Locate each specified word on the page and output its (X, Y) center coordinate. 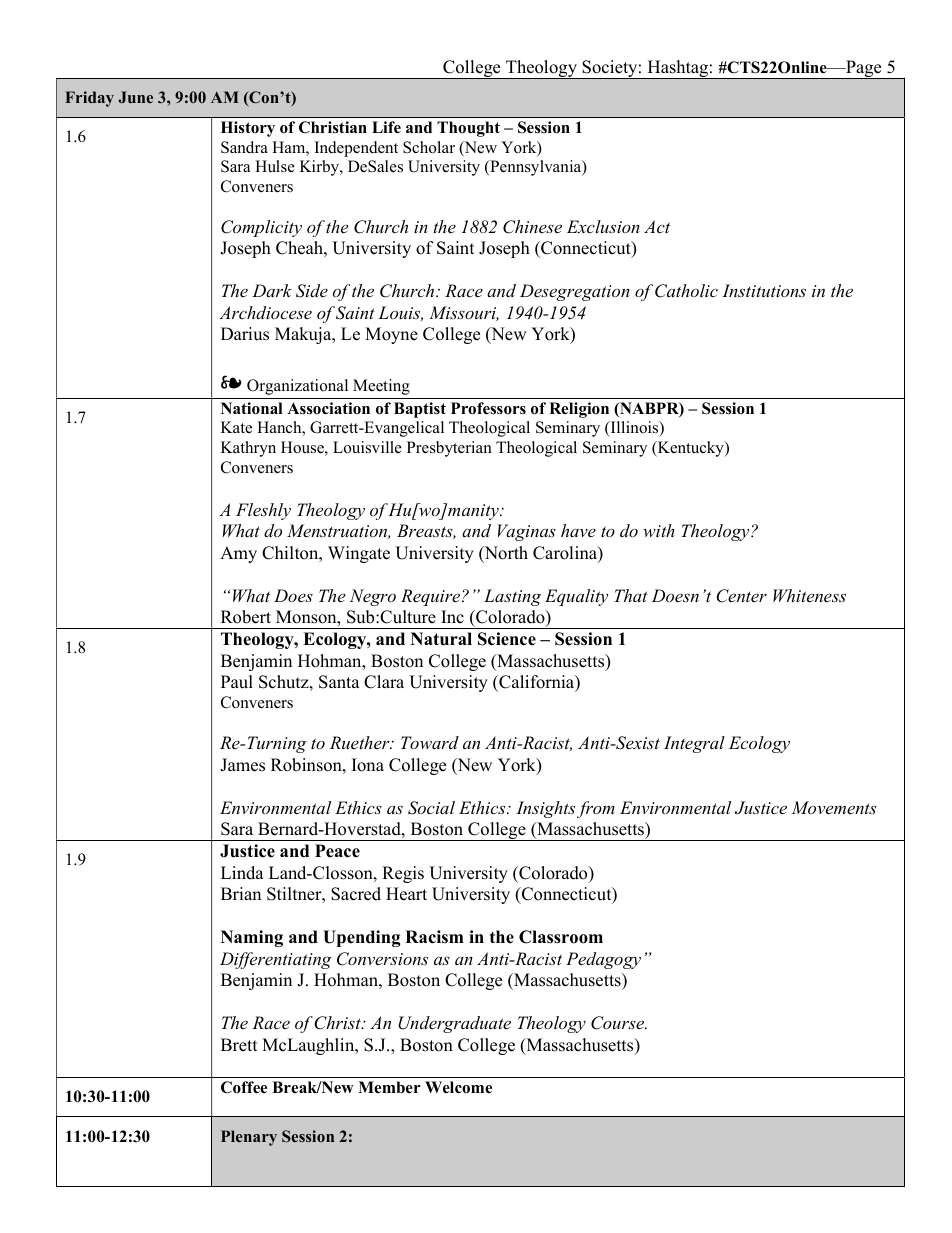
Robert (246, 617)
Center (741, 596)
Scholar (429, 147)
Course (619, 1023)
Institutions (764, 290)
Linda (242, 873)
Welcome (458, 1087)
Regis (403, 874)
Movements (833, 807)
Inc (452, 617)
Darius (245, 334)
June (136, 97)
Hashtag (677, 69)
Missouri (464, 313)
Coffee (244, 1087)
